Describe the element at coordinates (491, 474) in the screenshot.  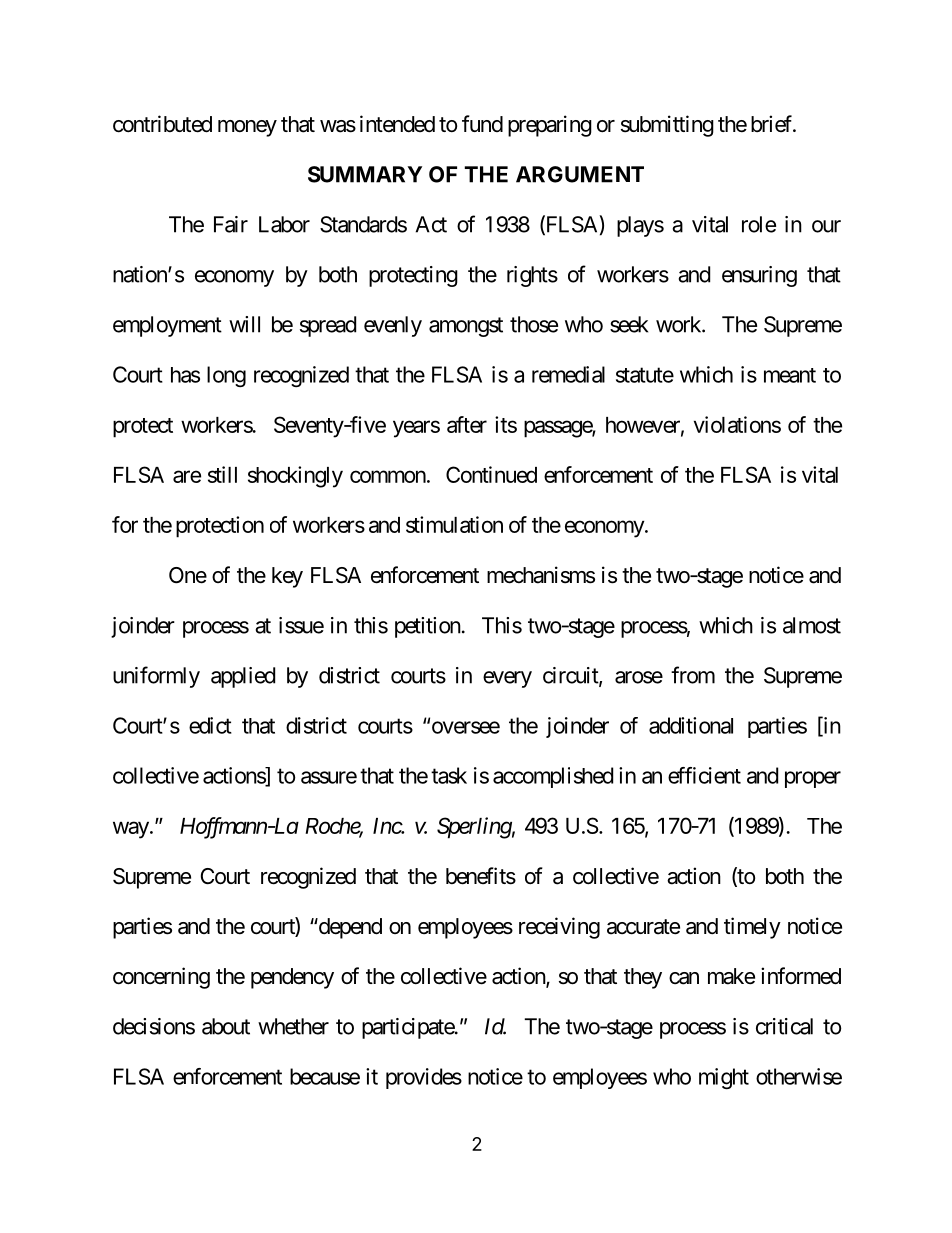
I see `Continued` at that location.
